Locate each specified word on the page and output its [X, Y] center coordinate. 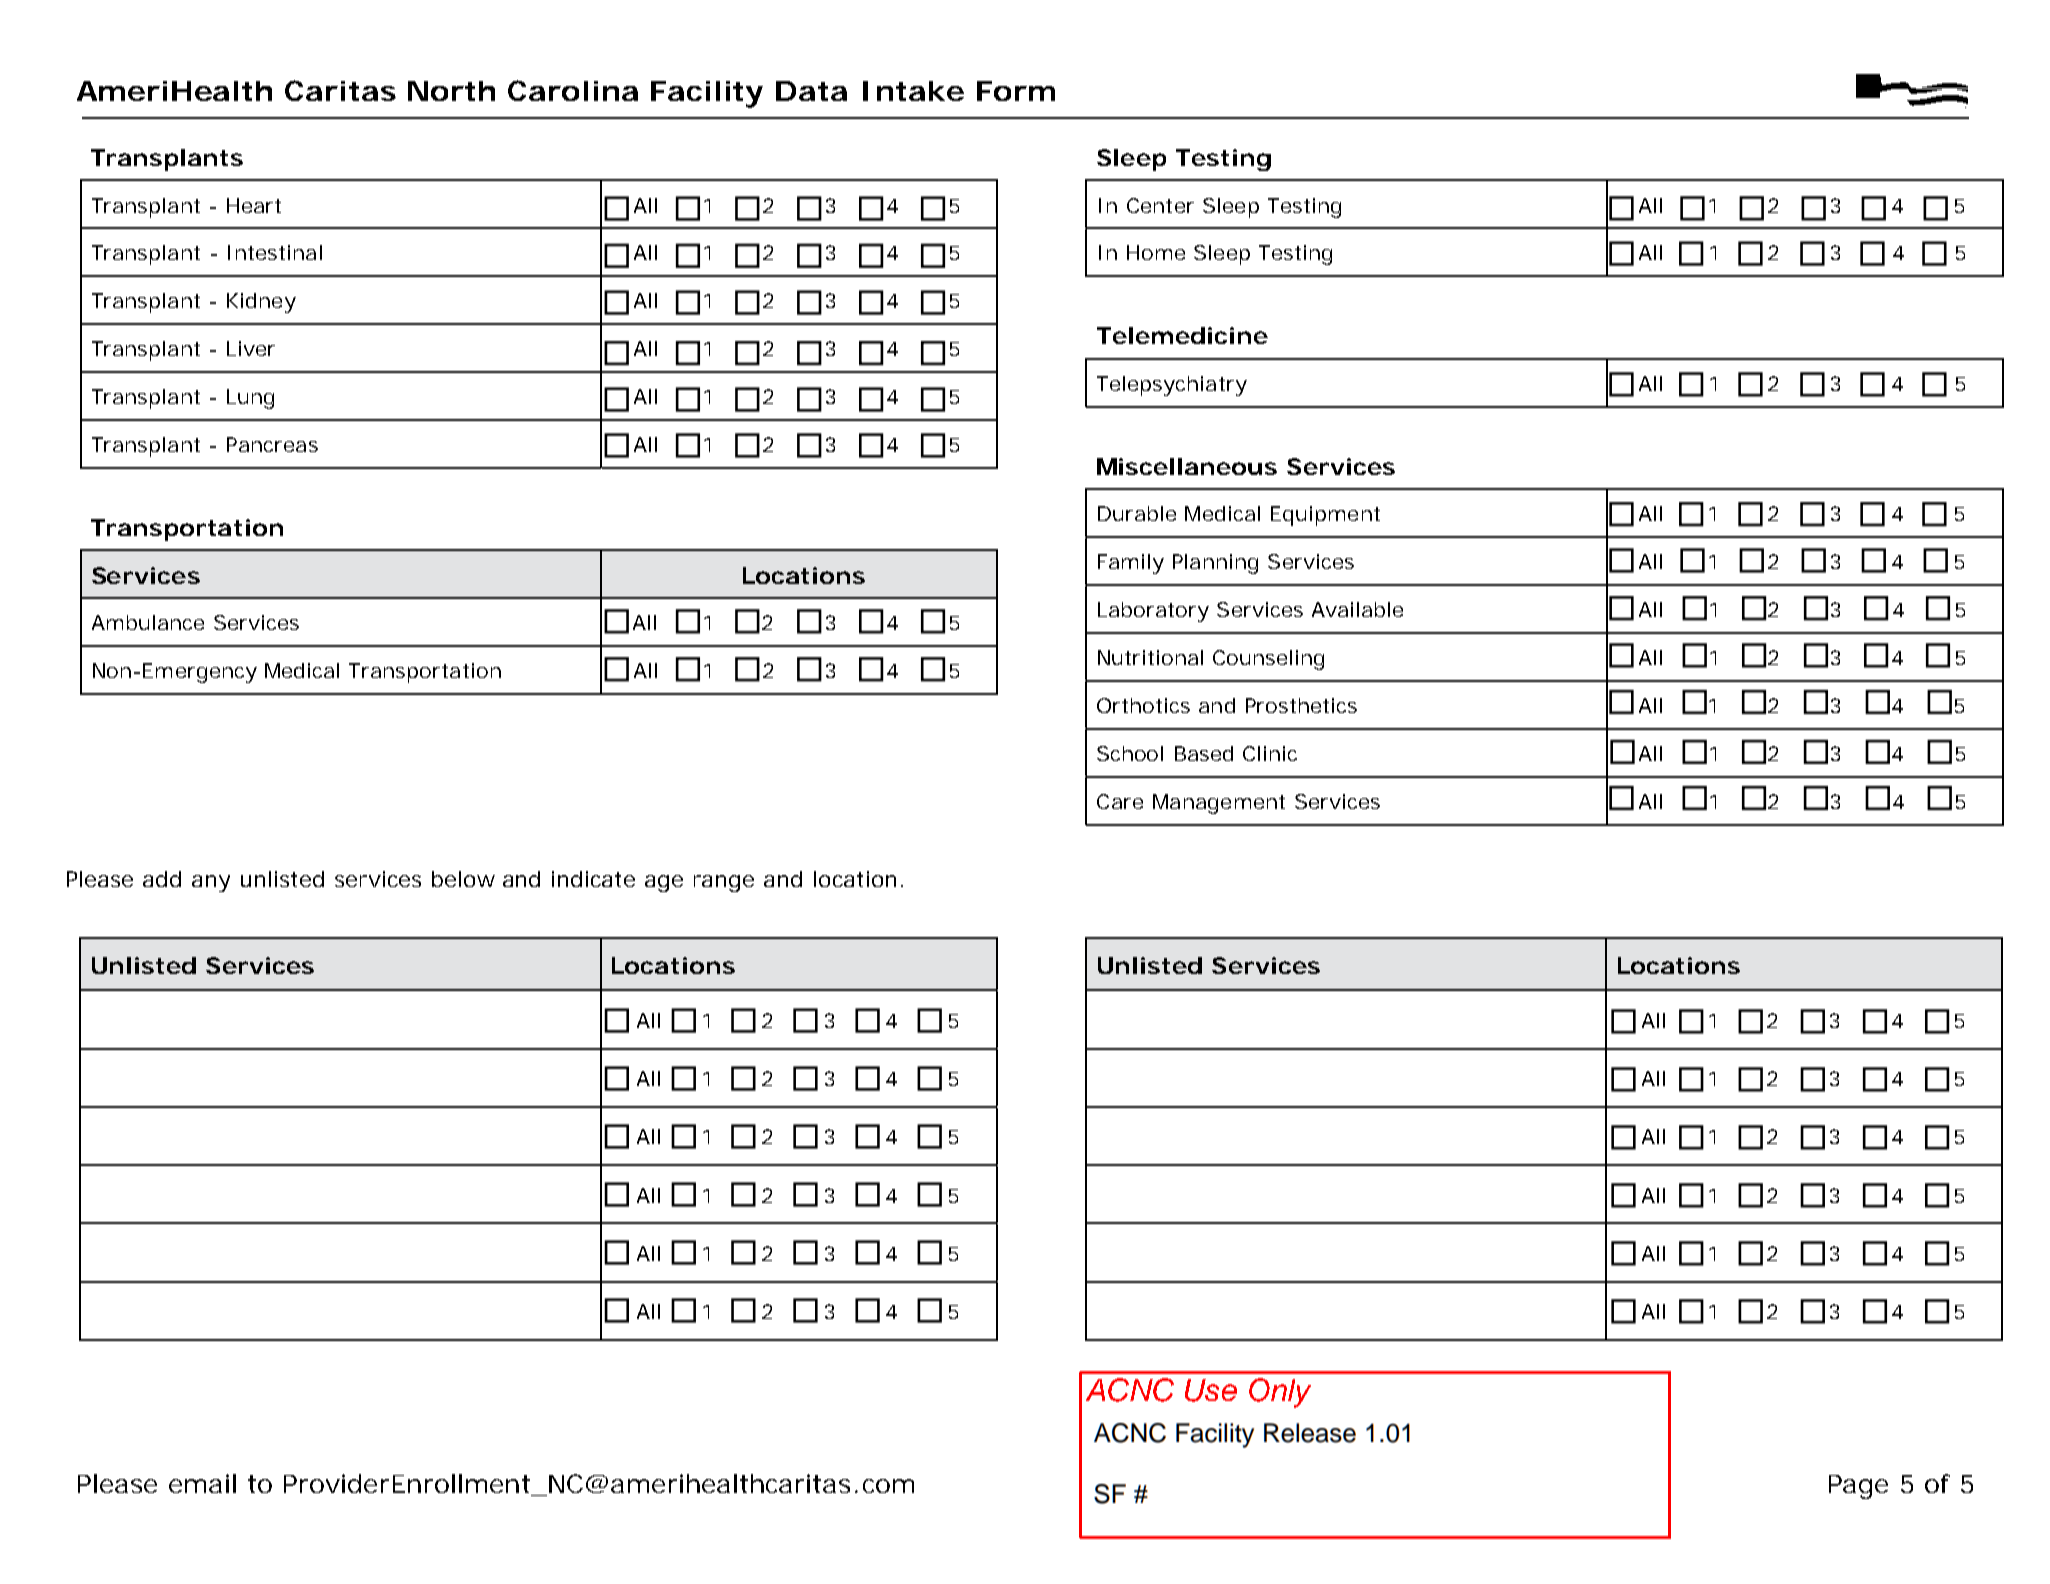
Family [1131, 564]
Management [1219, 804]
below [463, 879]
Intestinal [275, 252]
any [211, 883]
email [202, 1483]
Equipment [1325, 516]
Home [1156, 252]
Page [1858, 1487]
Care [1120, 801]
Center [1160, 205]
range [724, 883]
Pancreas [272, 444]
